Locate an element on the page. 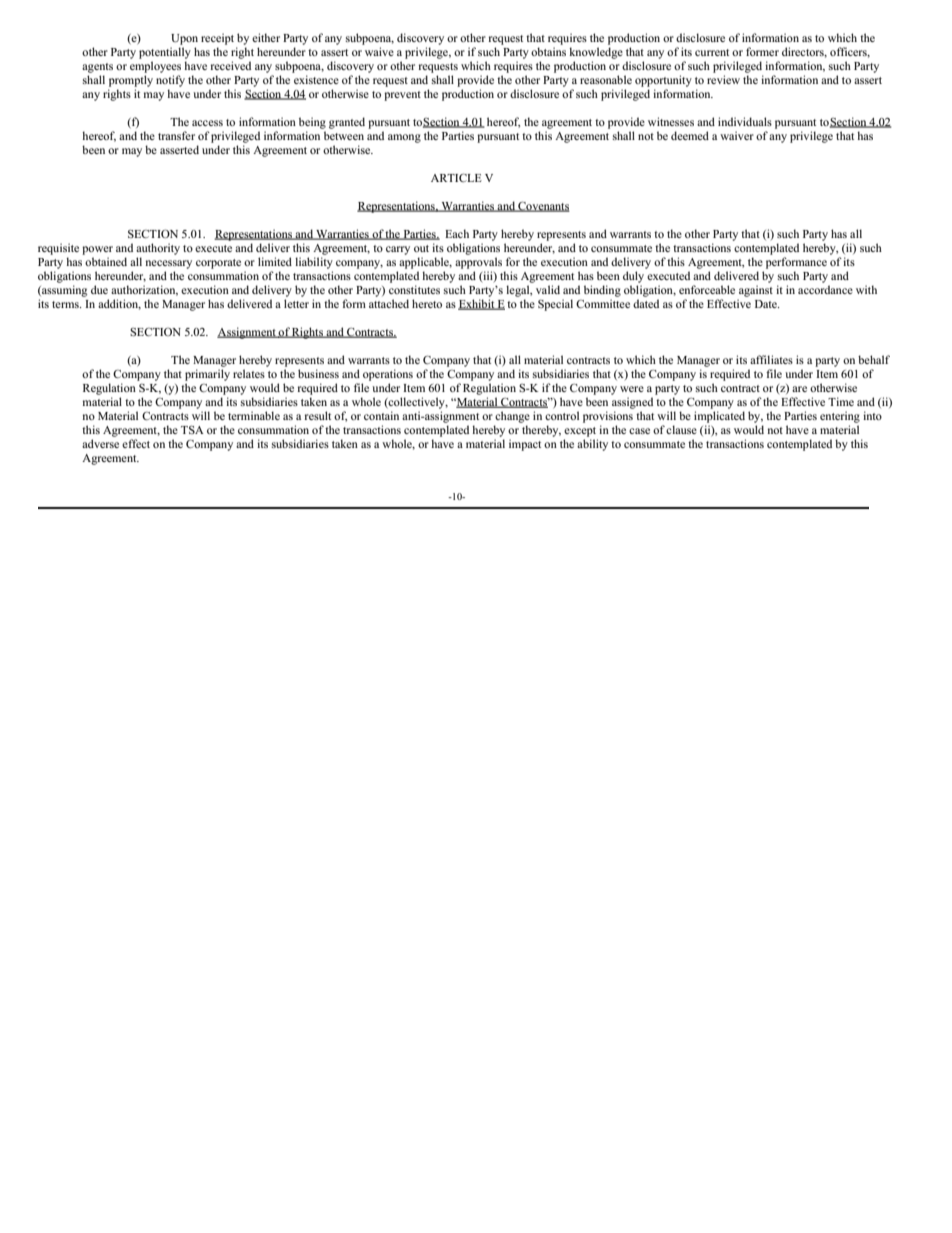 The image size is (952, 1233). potentially is located at coordinates (165, 53).
